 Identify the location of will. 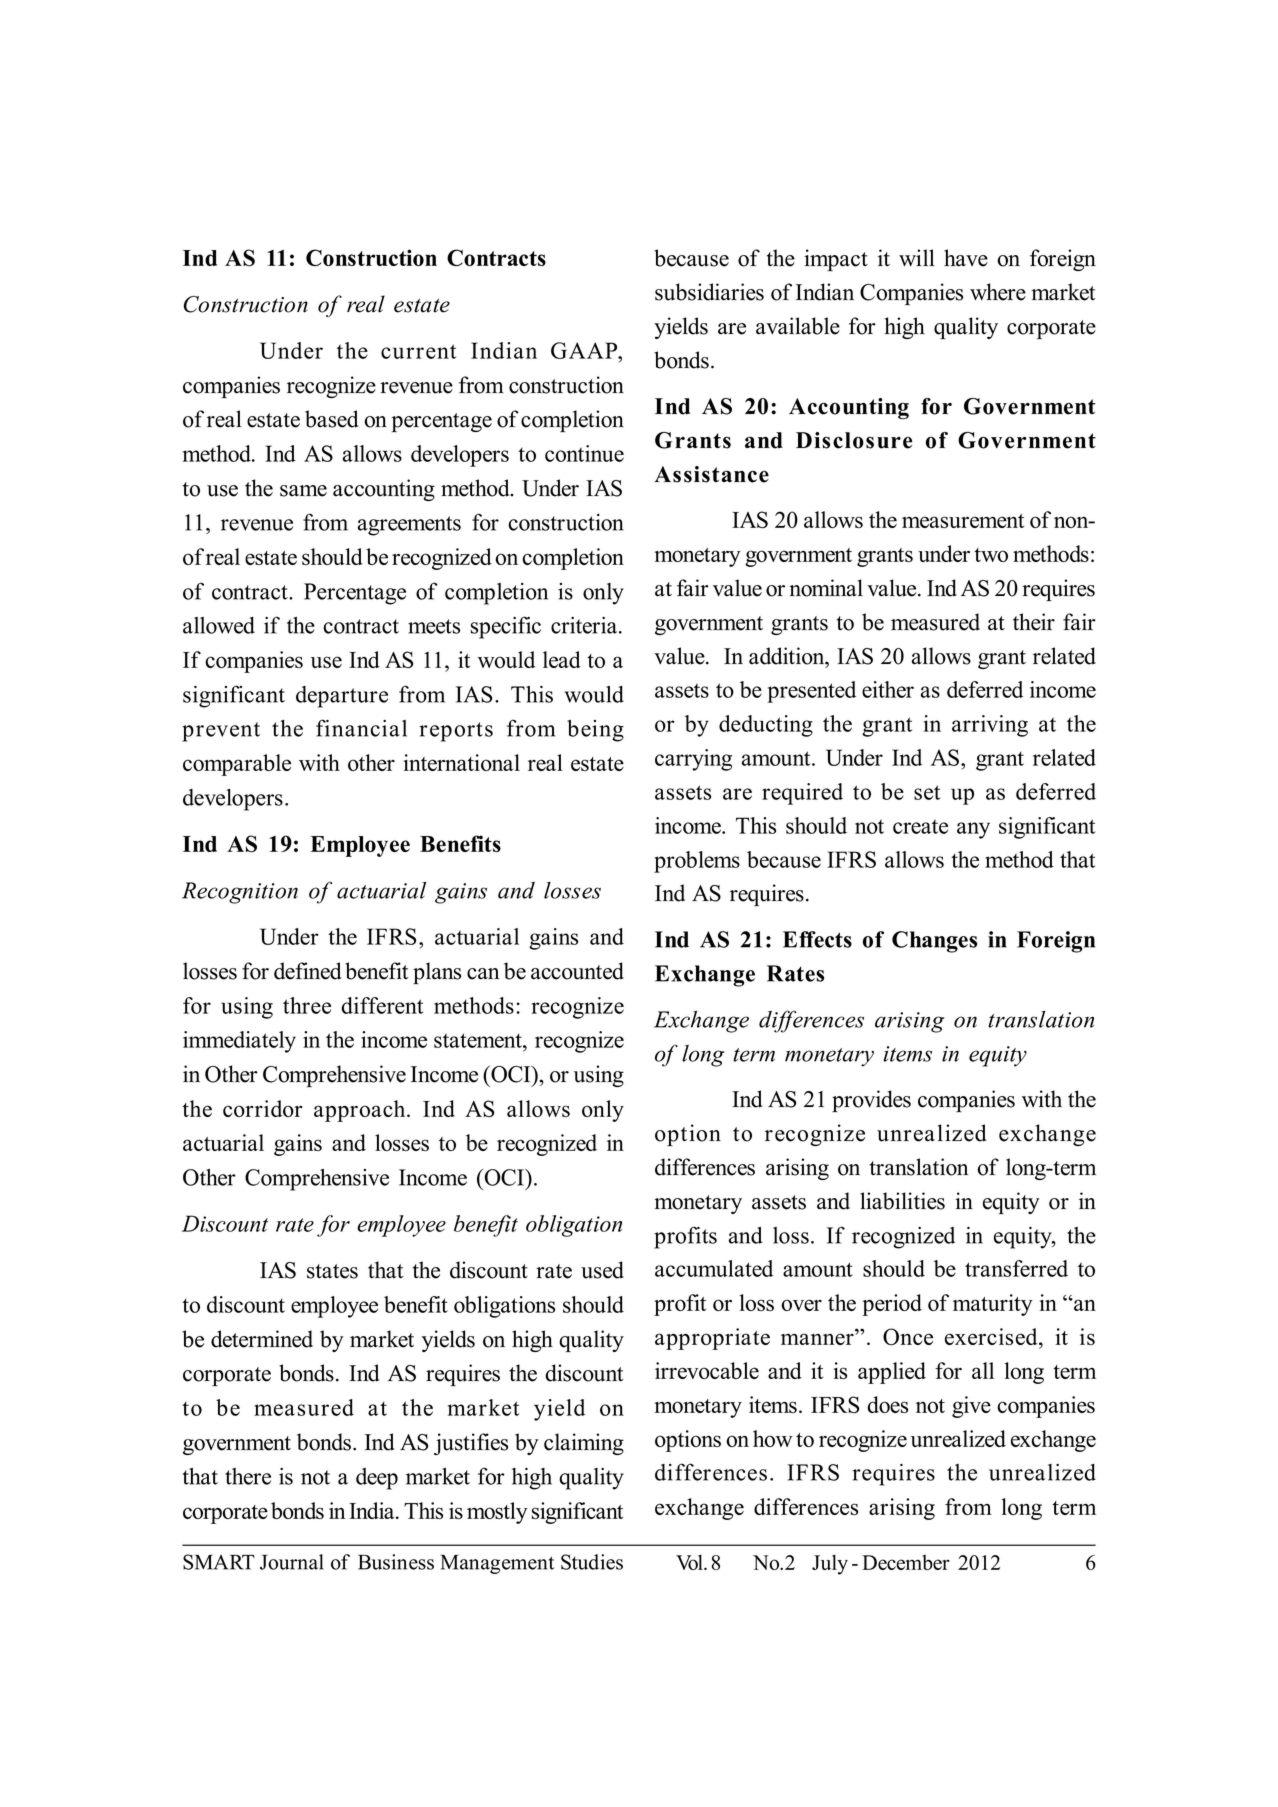
(917, 257).
